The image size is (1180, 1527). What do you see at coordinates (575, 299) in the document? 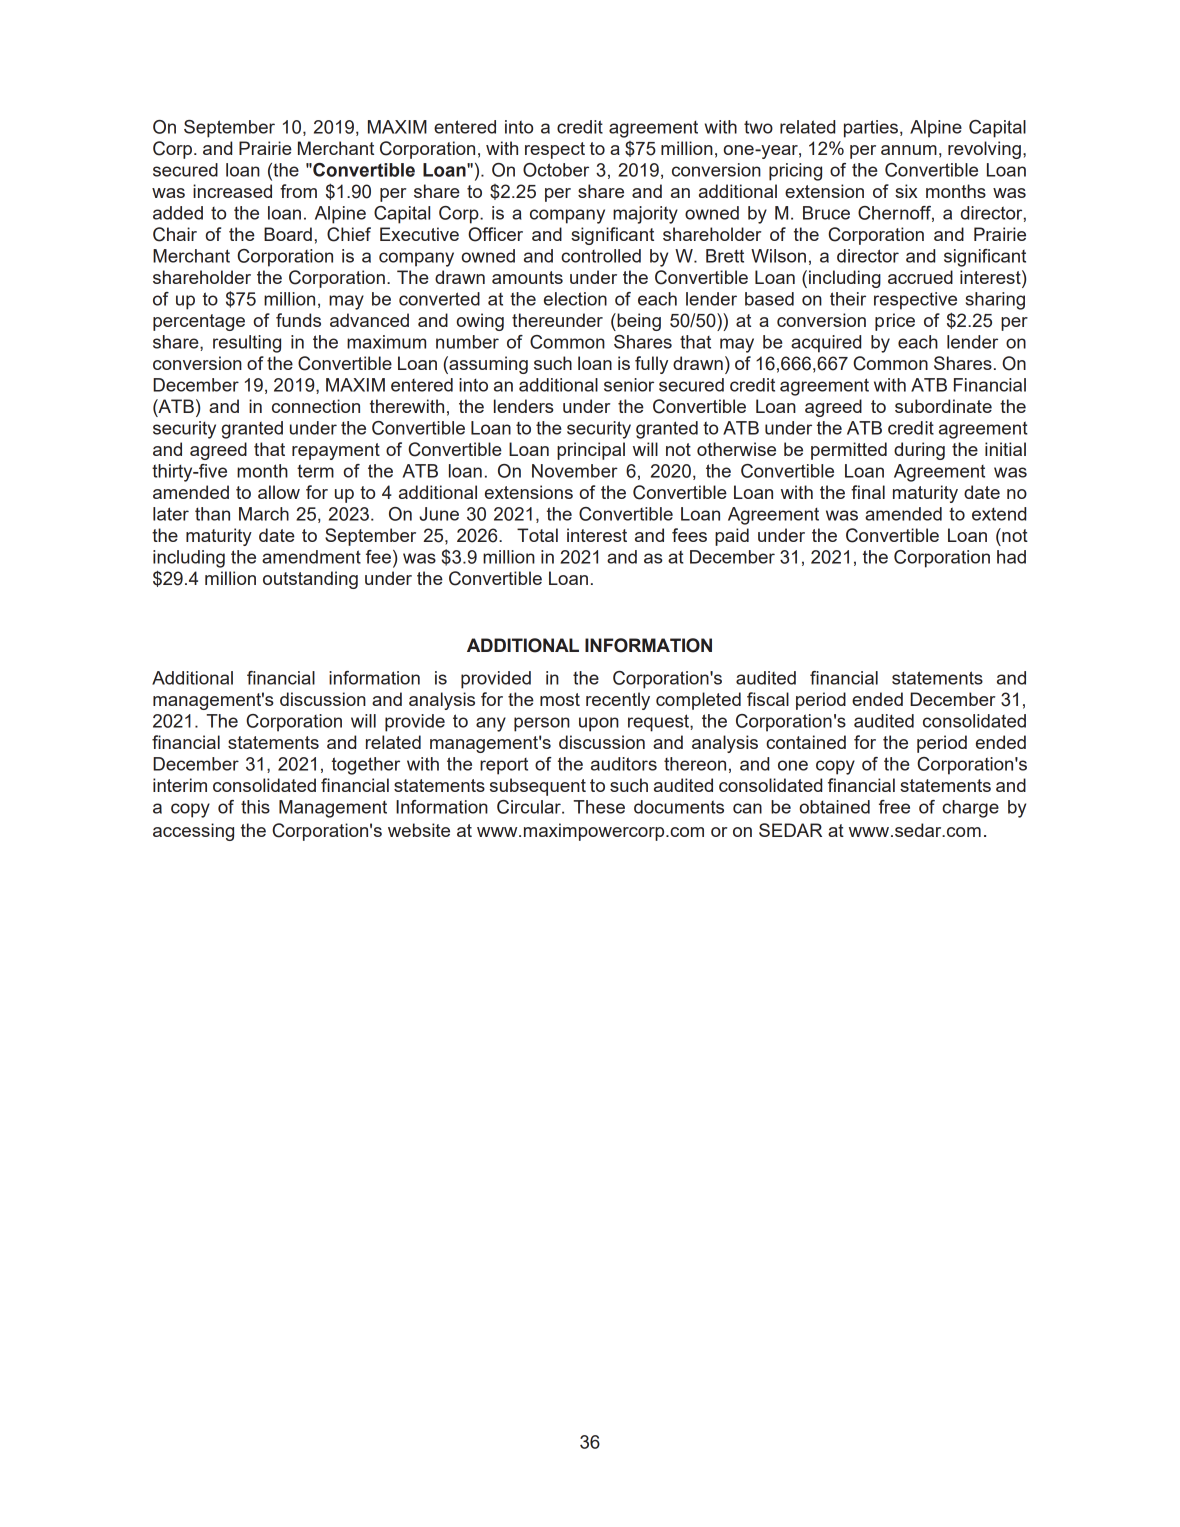
I see `election` at bounding box center [575, 299].
